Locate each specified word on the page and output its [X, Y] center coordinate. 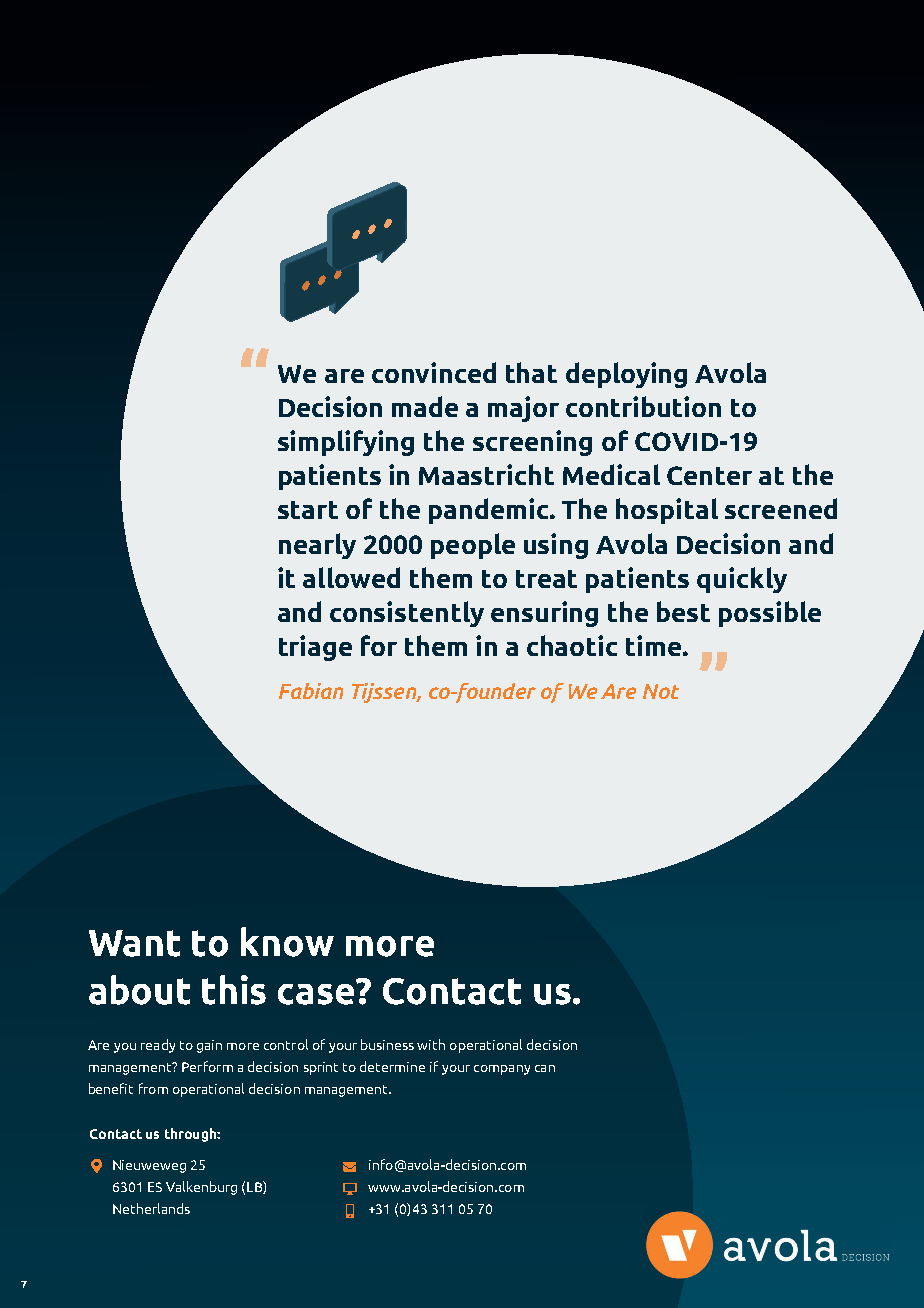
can [545, 1068]
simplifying [346, 443]
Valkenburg [201, 1188]
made [425, 406]
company [502, 1070]
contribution [643, 406]
